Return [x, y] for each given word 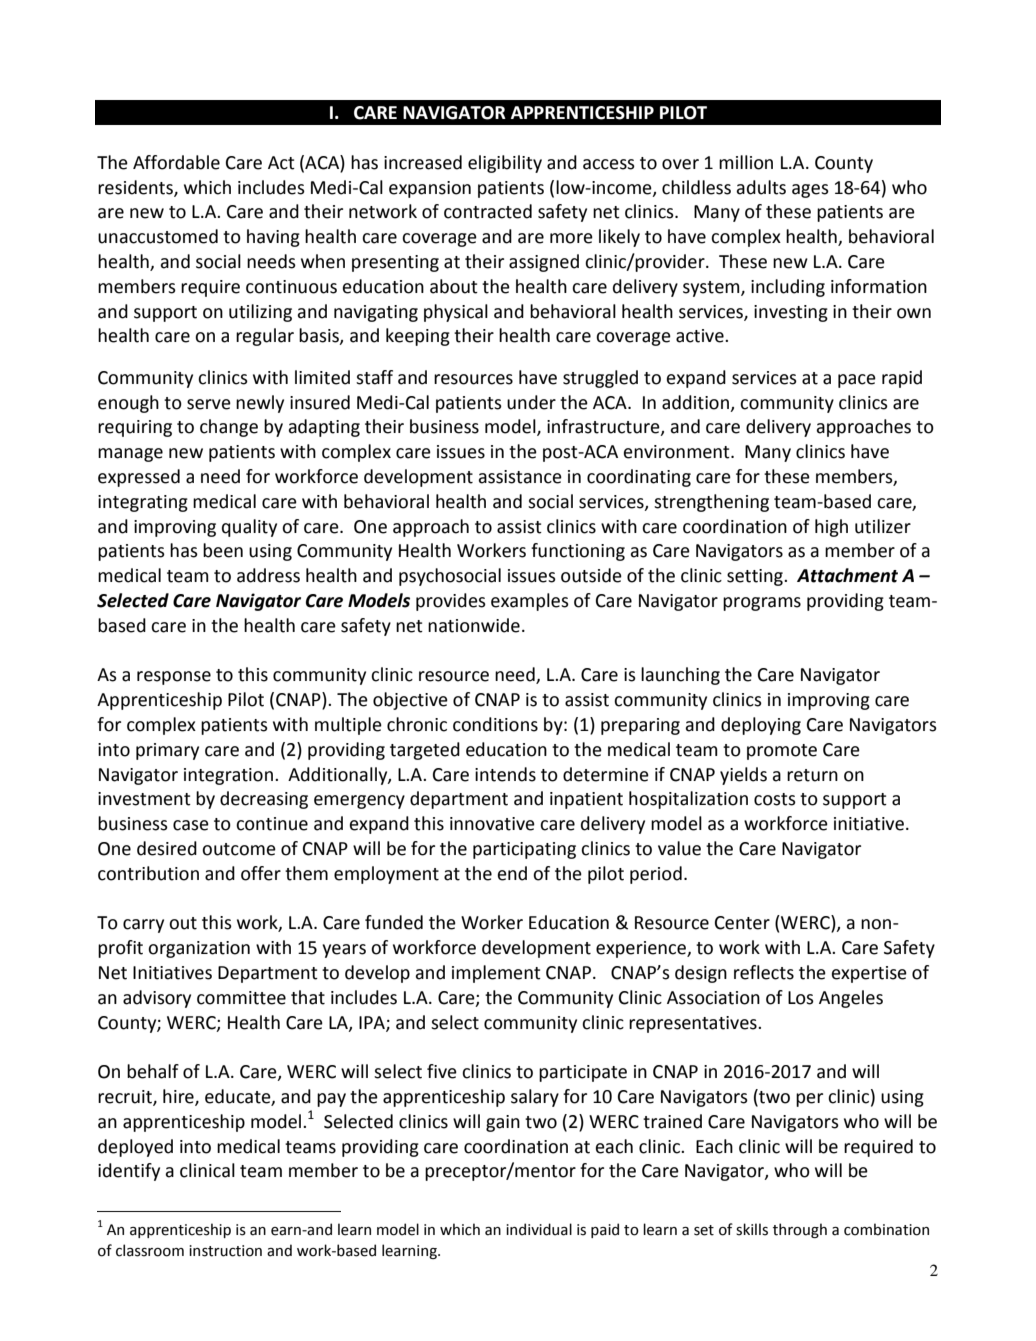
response [174, 678]
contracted [488, 211]
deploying [761, 726]
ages [810, 191]
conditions [495, 724]
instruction [225, 1251]
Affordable [176, 162]
